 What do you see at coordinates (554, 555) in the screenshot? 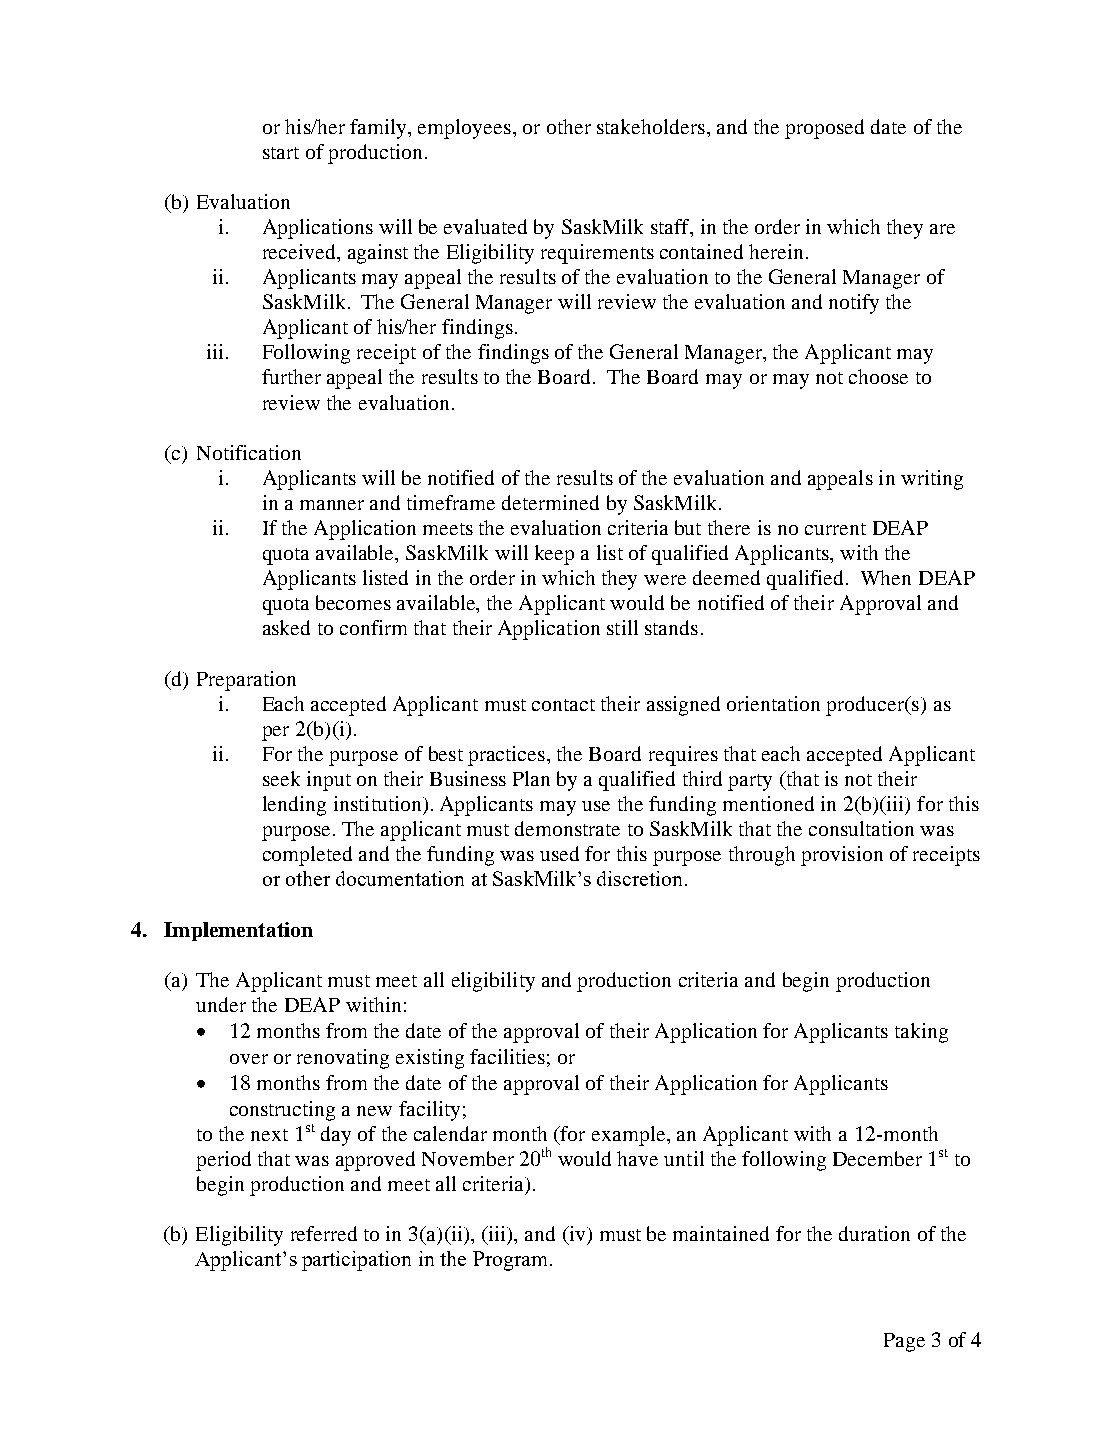
I see `keep` at bounding box center [554, 555].
